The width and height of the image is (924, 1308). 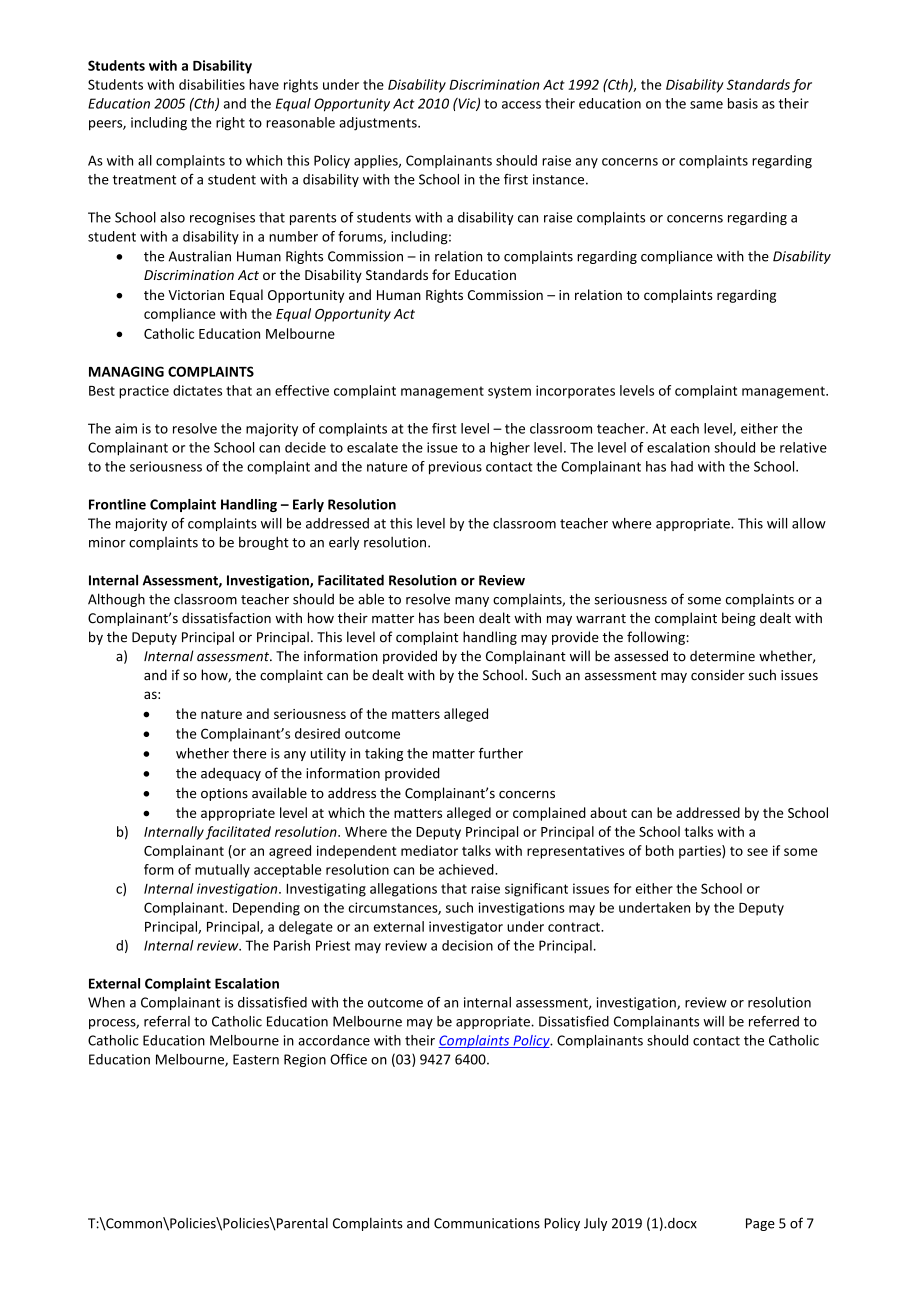 I want to click on system, so click(x=509, y=392).
